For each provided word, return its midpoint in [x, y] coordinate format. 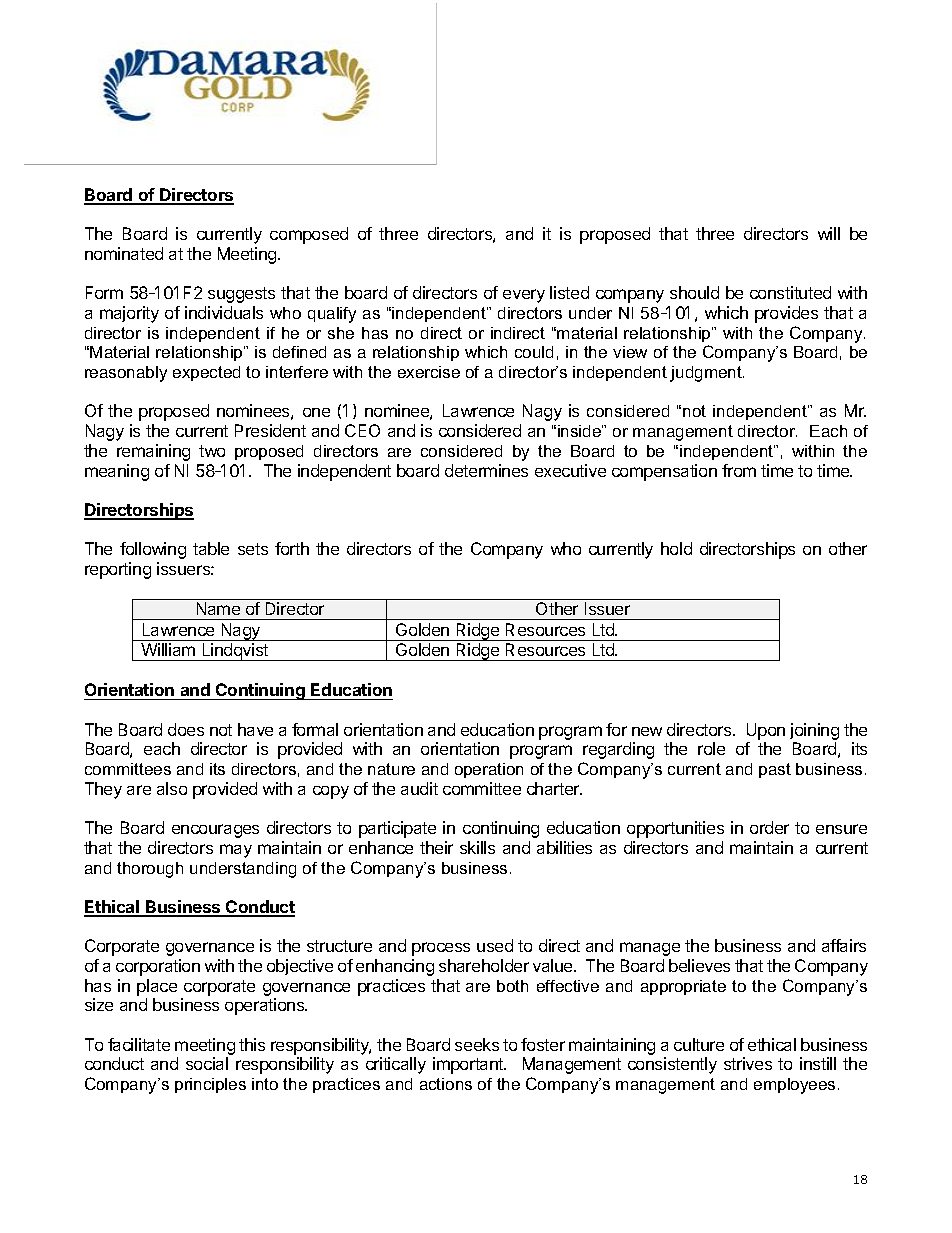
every [524, 296]
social [207, 1063]
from [739, 470]
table [211, 548]
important [469, 1065]
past [775, 770]
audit [419, 788]
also [172, 788]
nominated [124, 253]
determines [486, 470]
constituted [790, 292]
